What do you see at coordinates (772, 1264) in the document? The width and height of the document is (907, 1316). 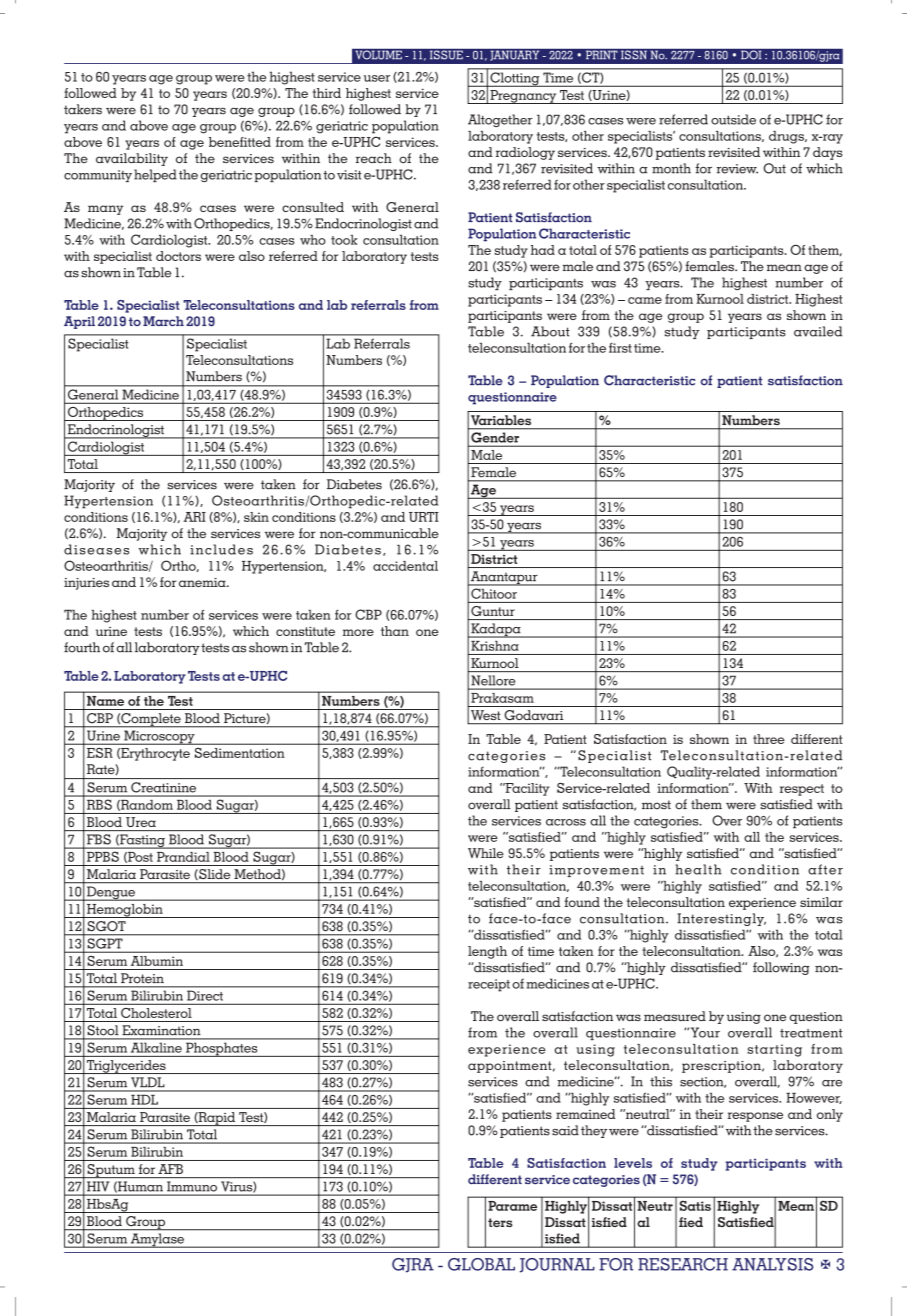 I see `ANALYSIS` at bounding box center [772, 1264].
